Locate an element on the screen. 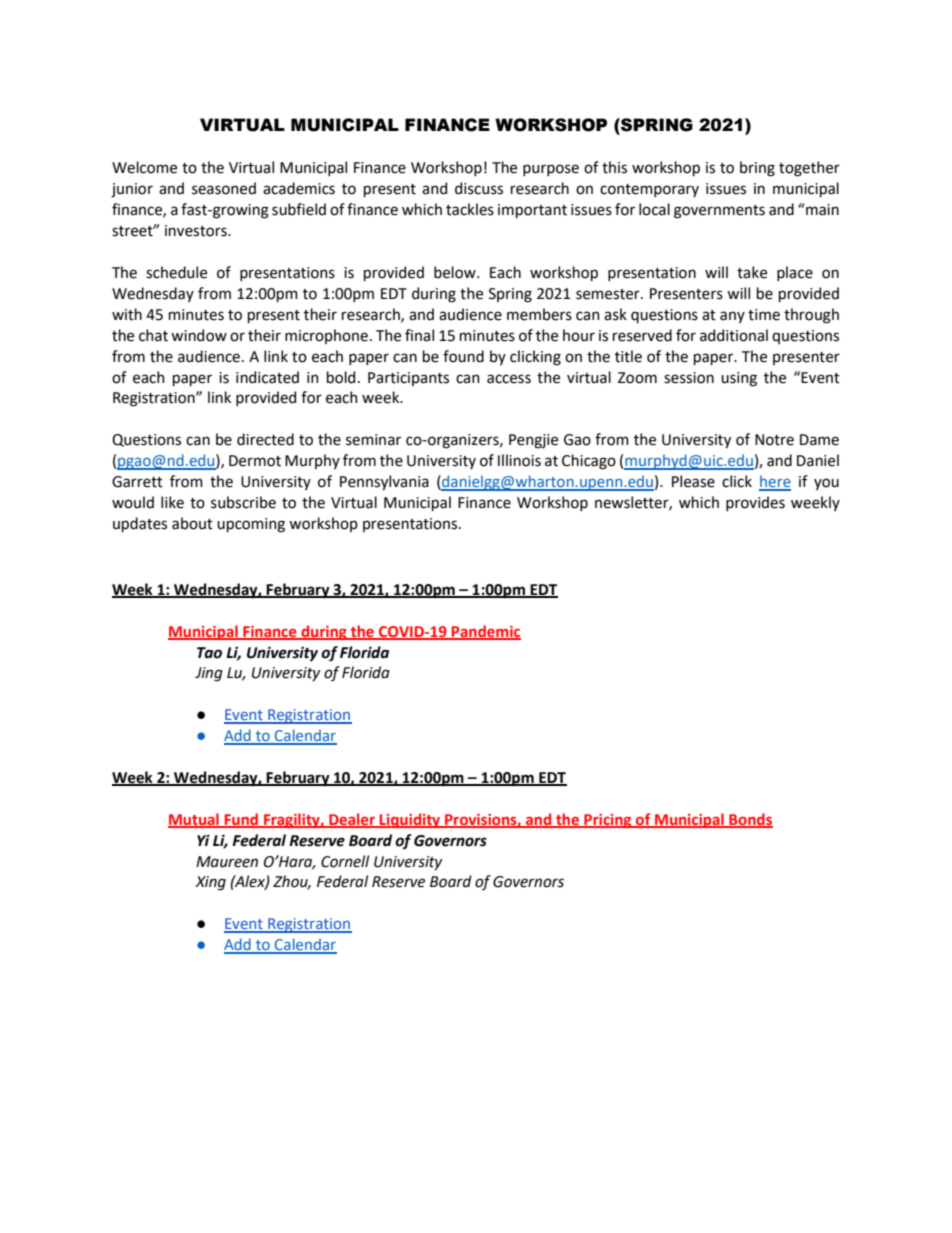 The width and height of the screenshot is (952, 1233). Notre is located at coordinates (774, 440).
